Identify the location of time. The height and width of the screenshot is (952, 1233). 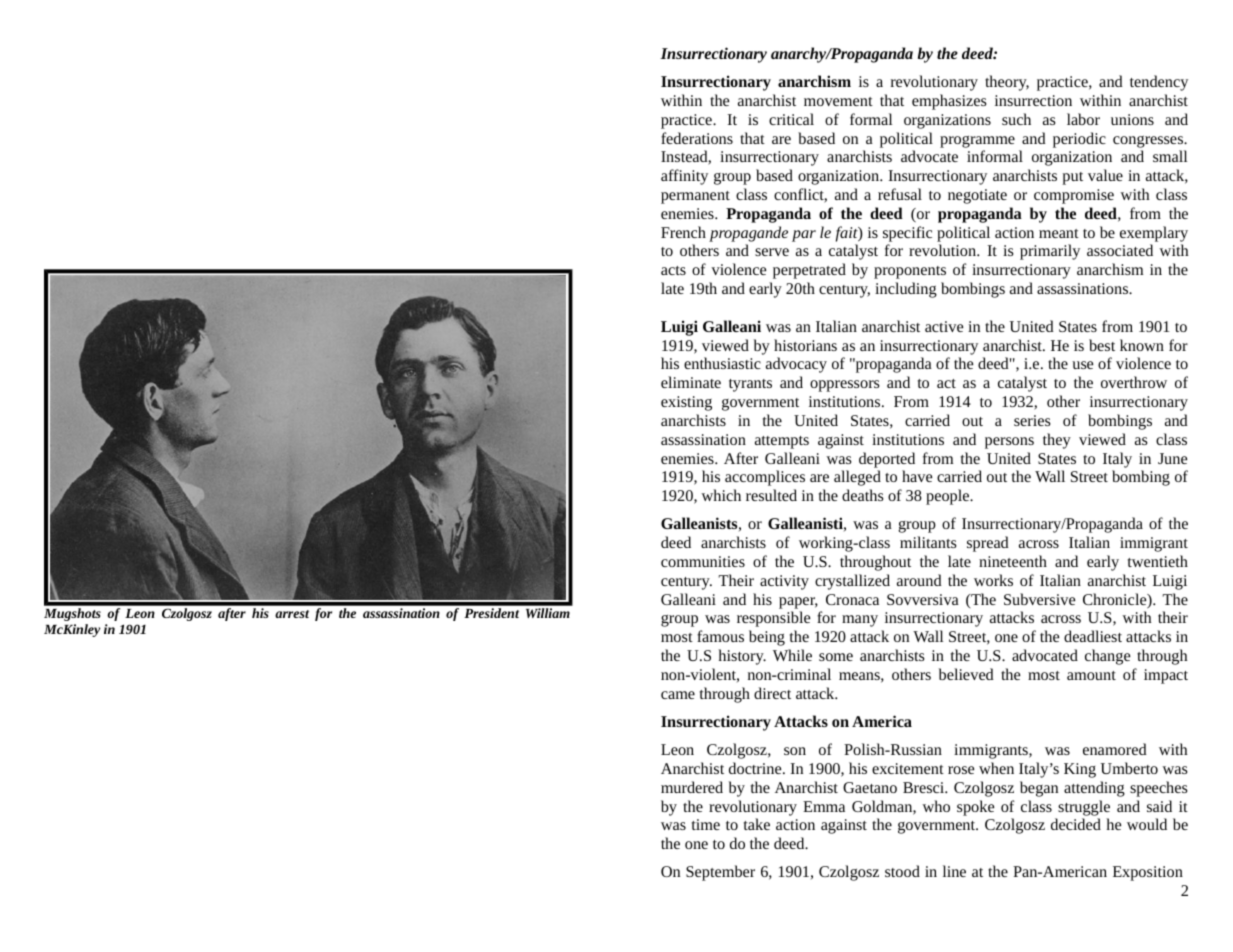
(706, 824).
